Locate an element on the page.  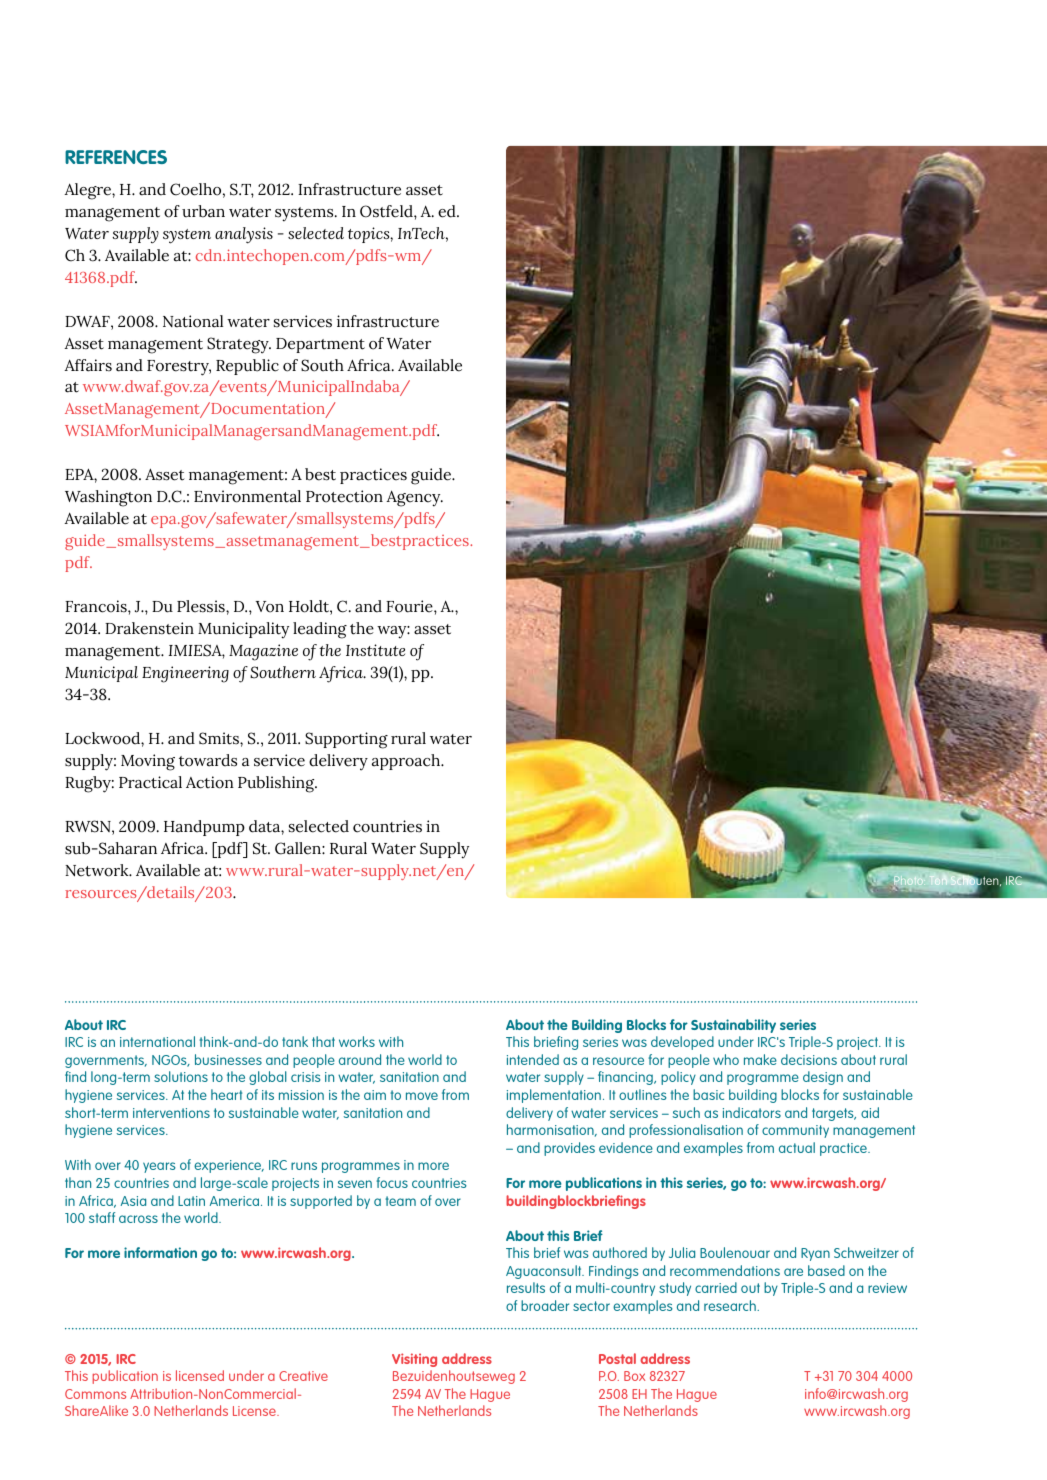
analysis is located at coordinates (244, 235).
